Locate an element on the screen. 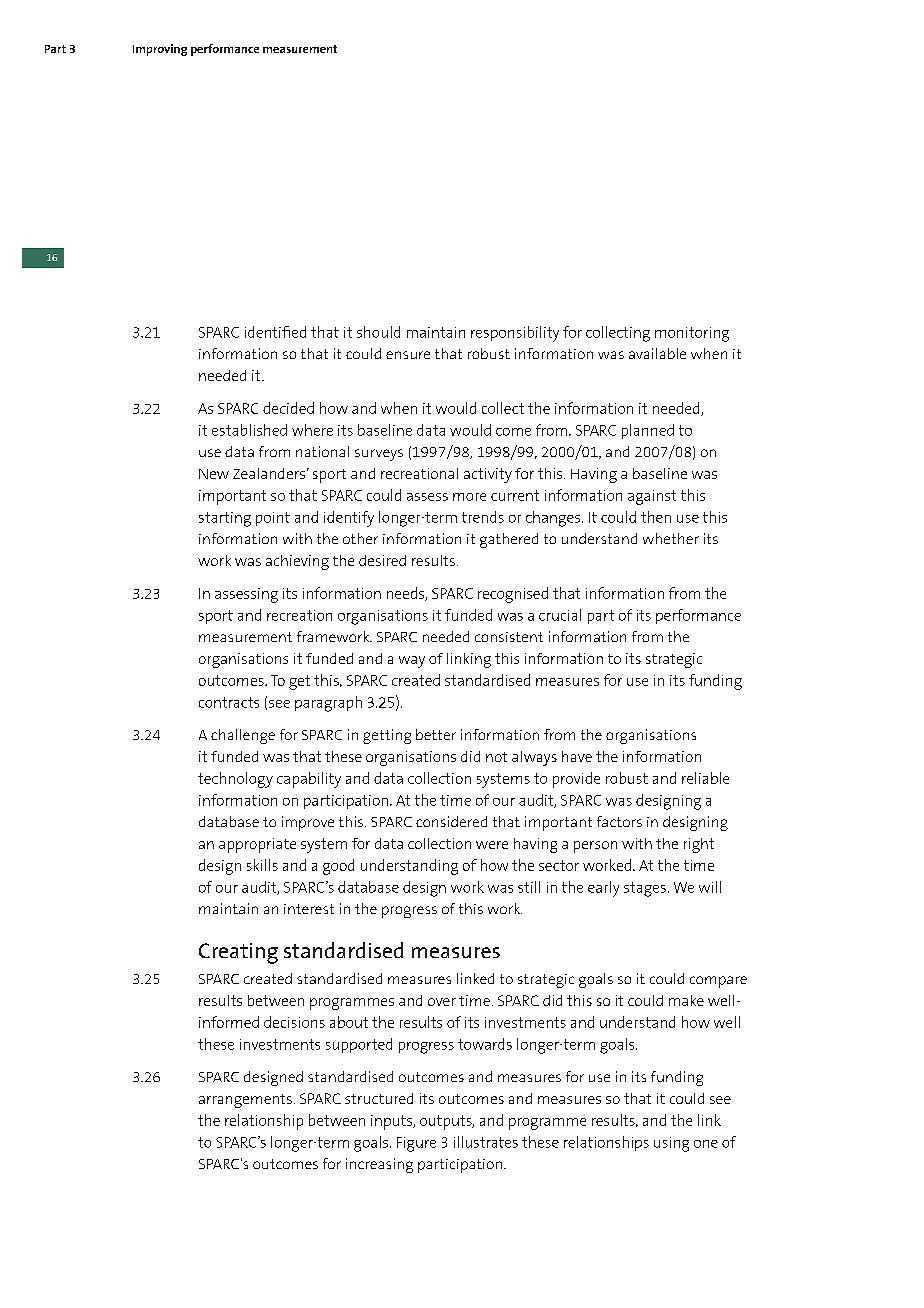  arrangements is located at coordinates (245, 1101).
